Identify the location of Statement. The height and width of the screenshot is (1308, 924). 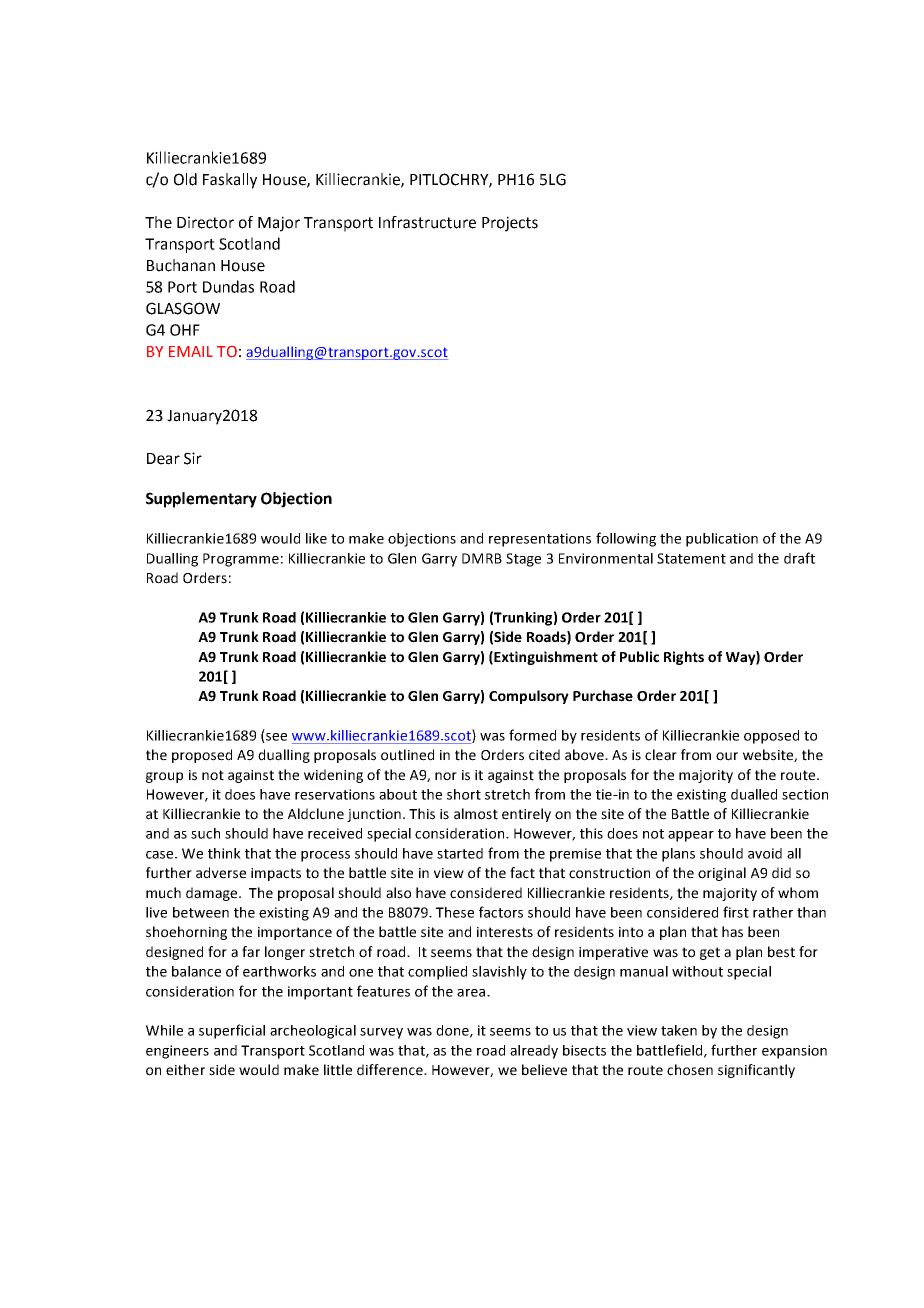
(691, 558).
